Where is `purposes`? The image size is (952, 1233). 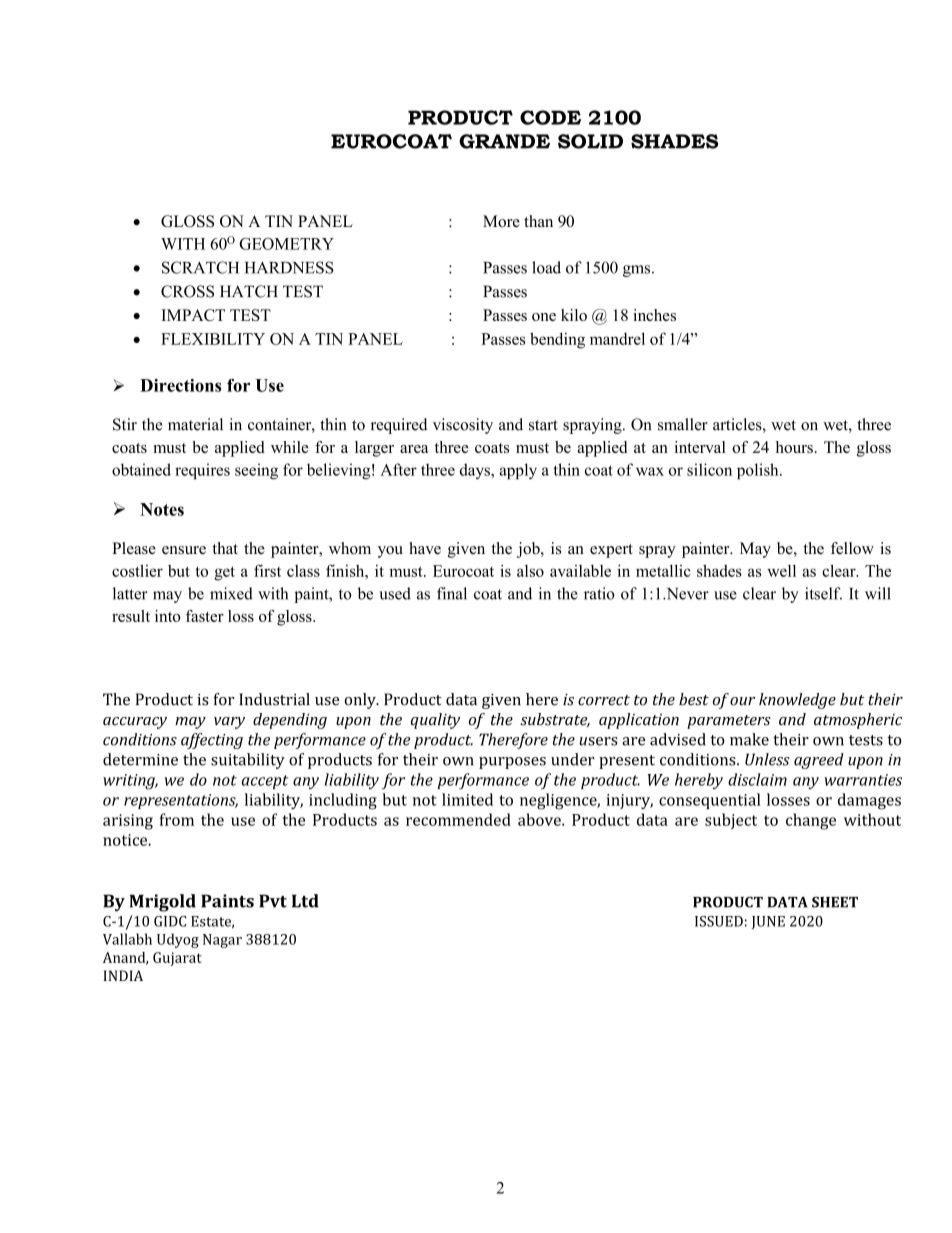 purposes is located at coordinates (512, 763).
